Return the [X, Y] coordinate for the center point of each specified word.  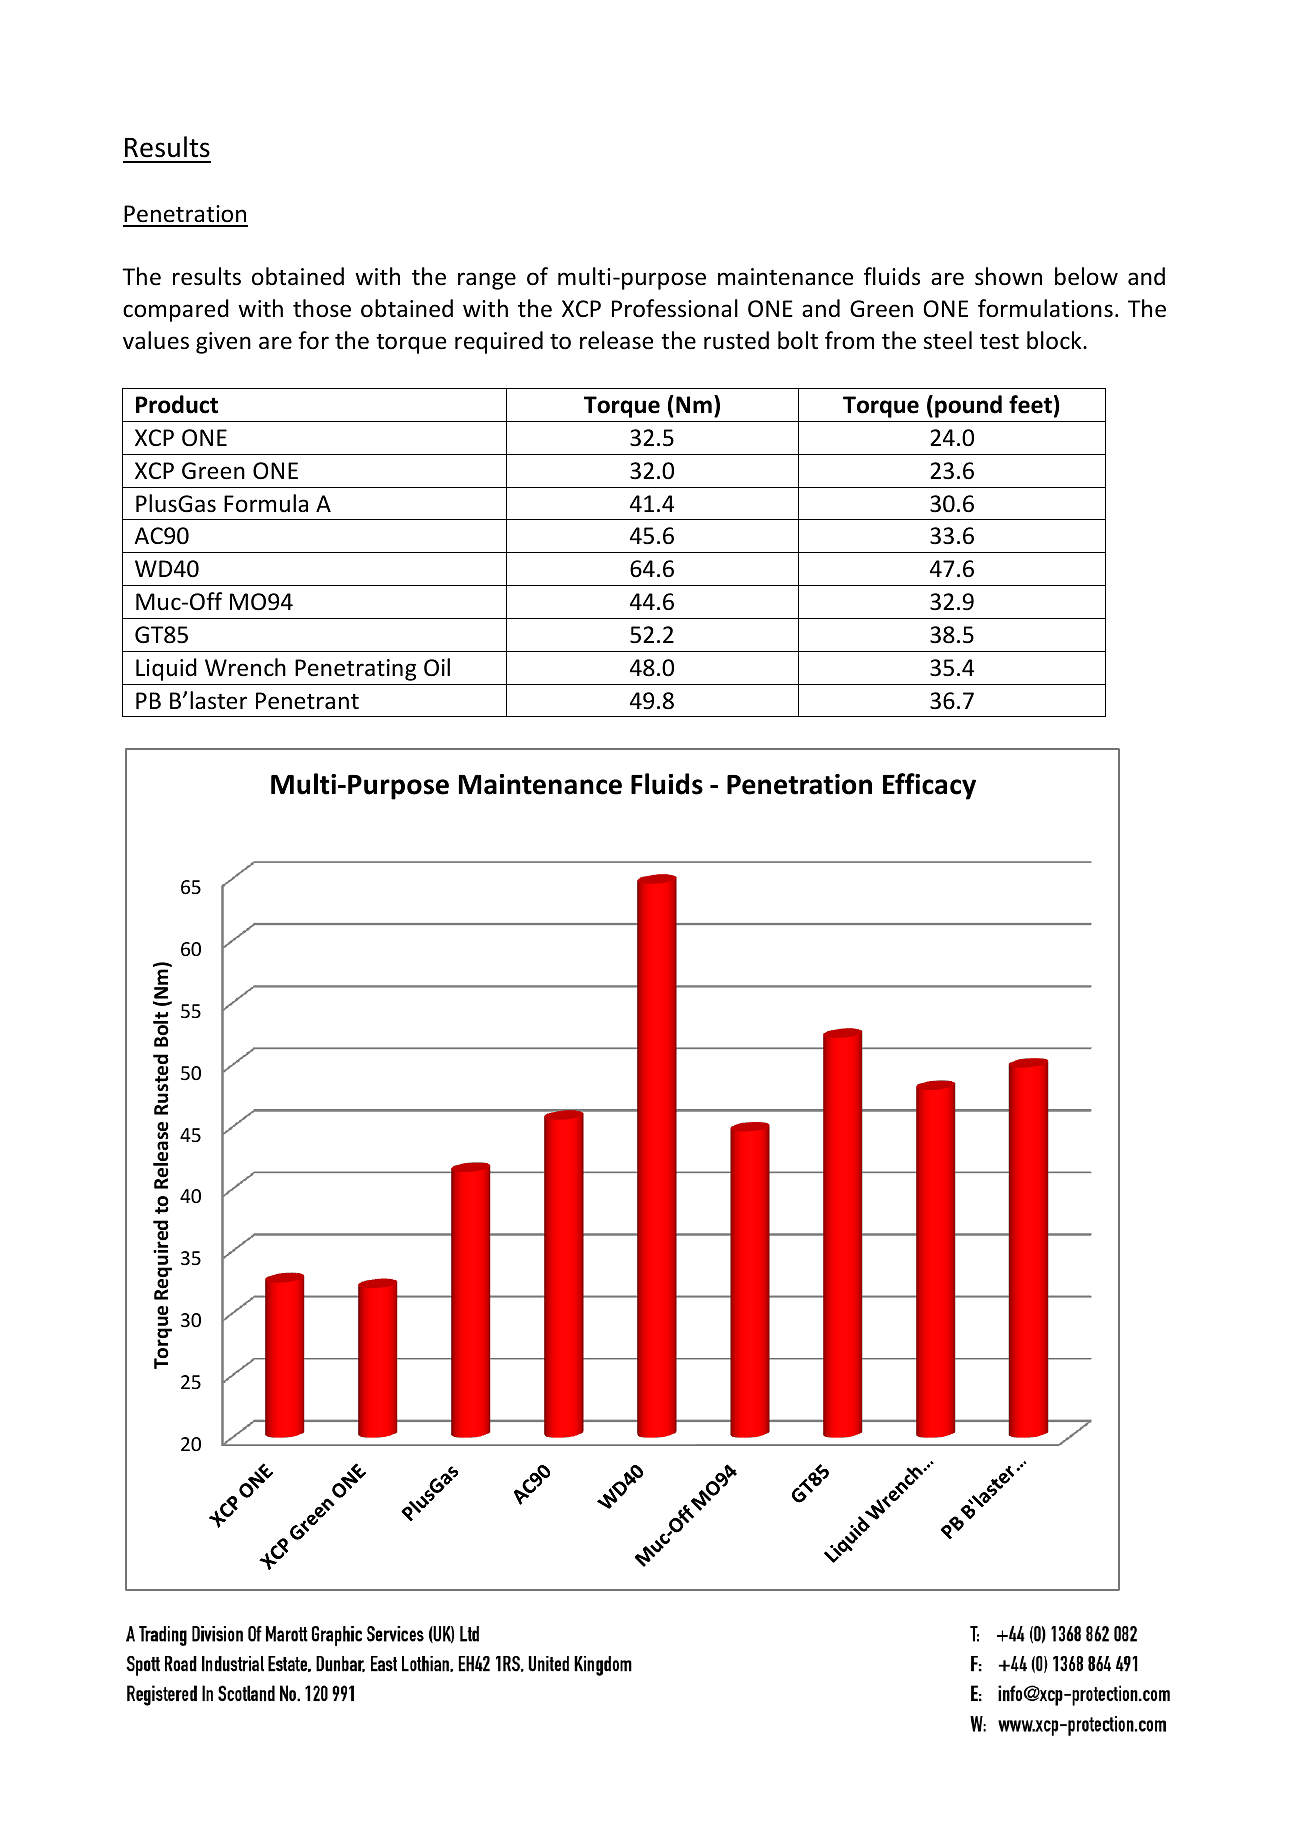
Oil [437, 667]
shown [1008, 276]
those [322, 308]
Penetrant [307, 701]
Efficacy [929, 786]
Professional [675, 308]
